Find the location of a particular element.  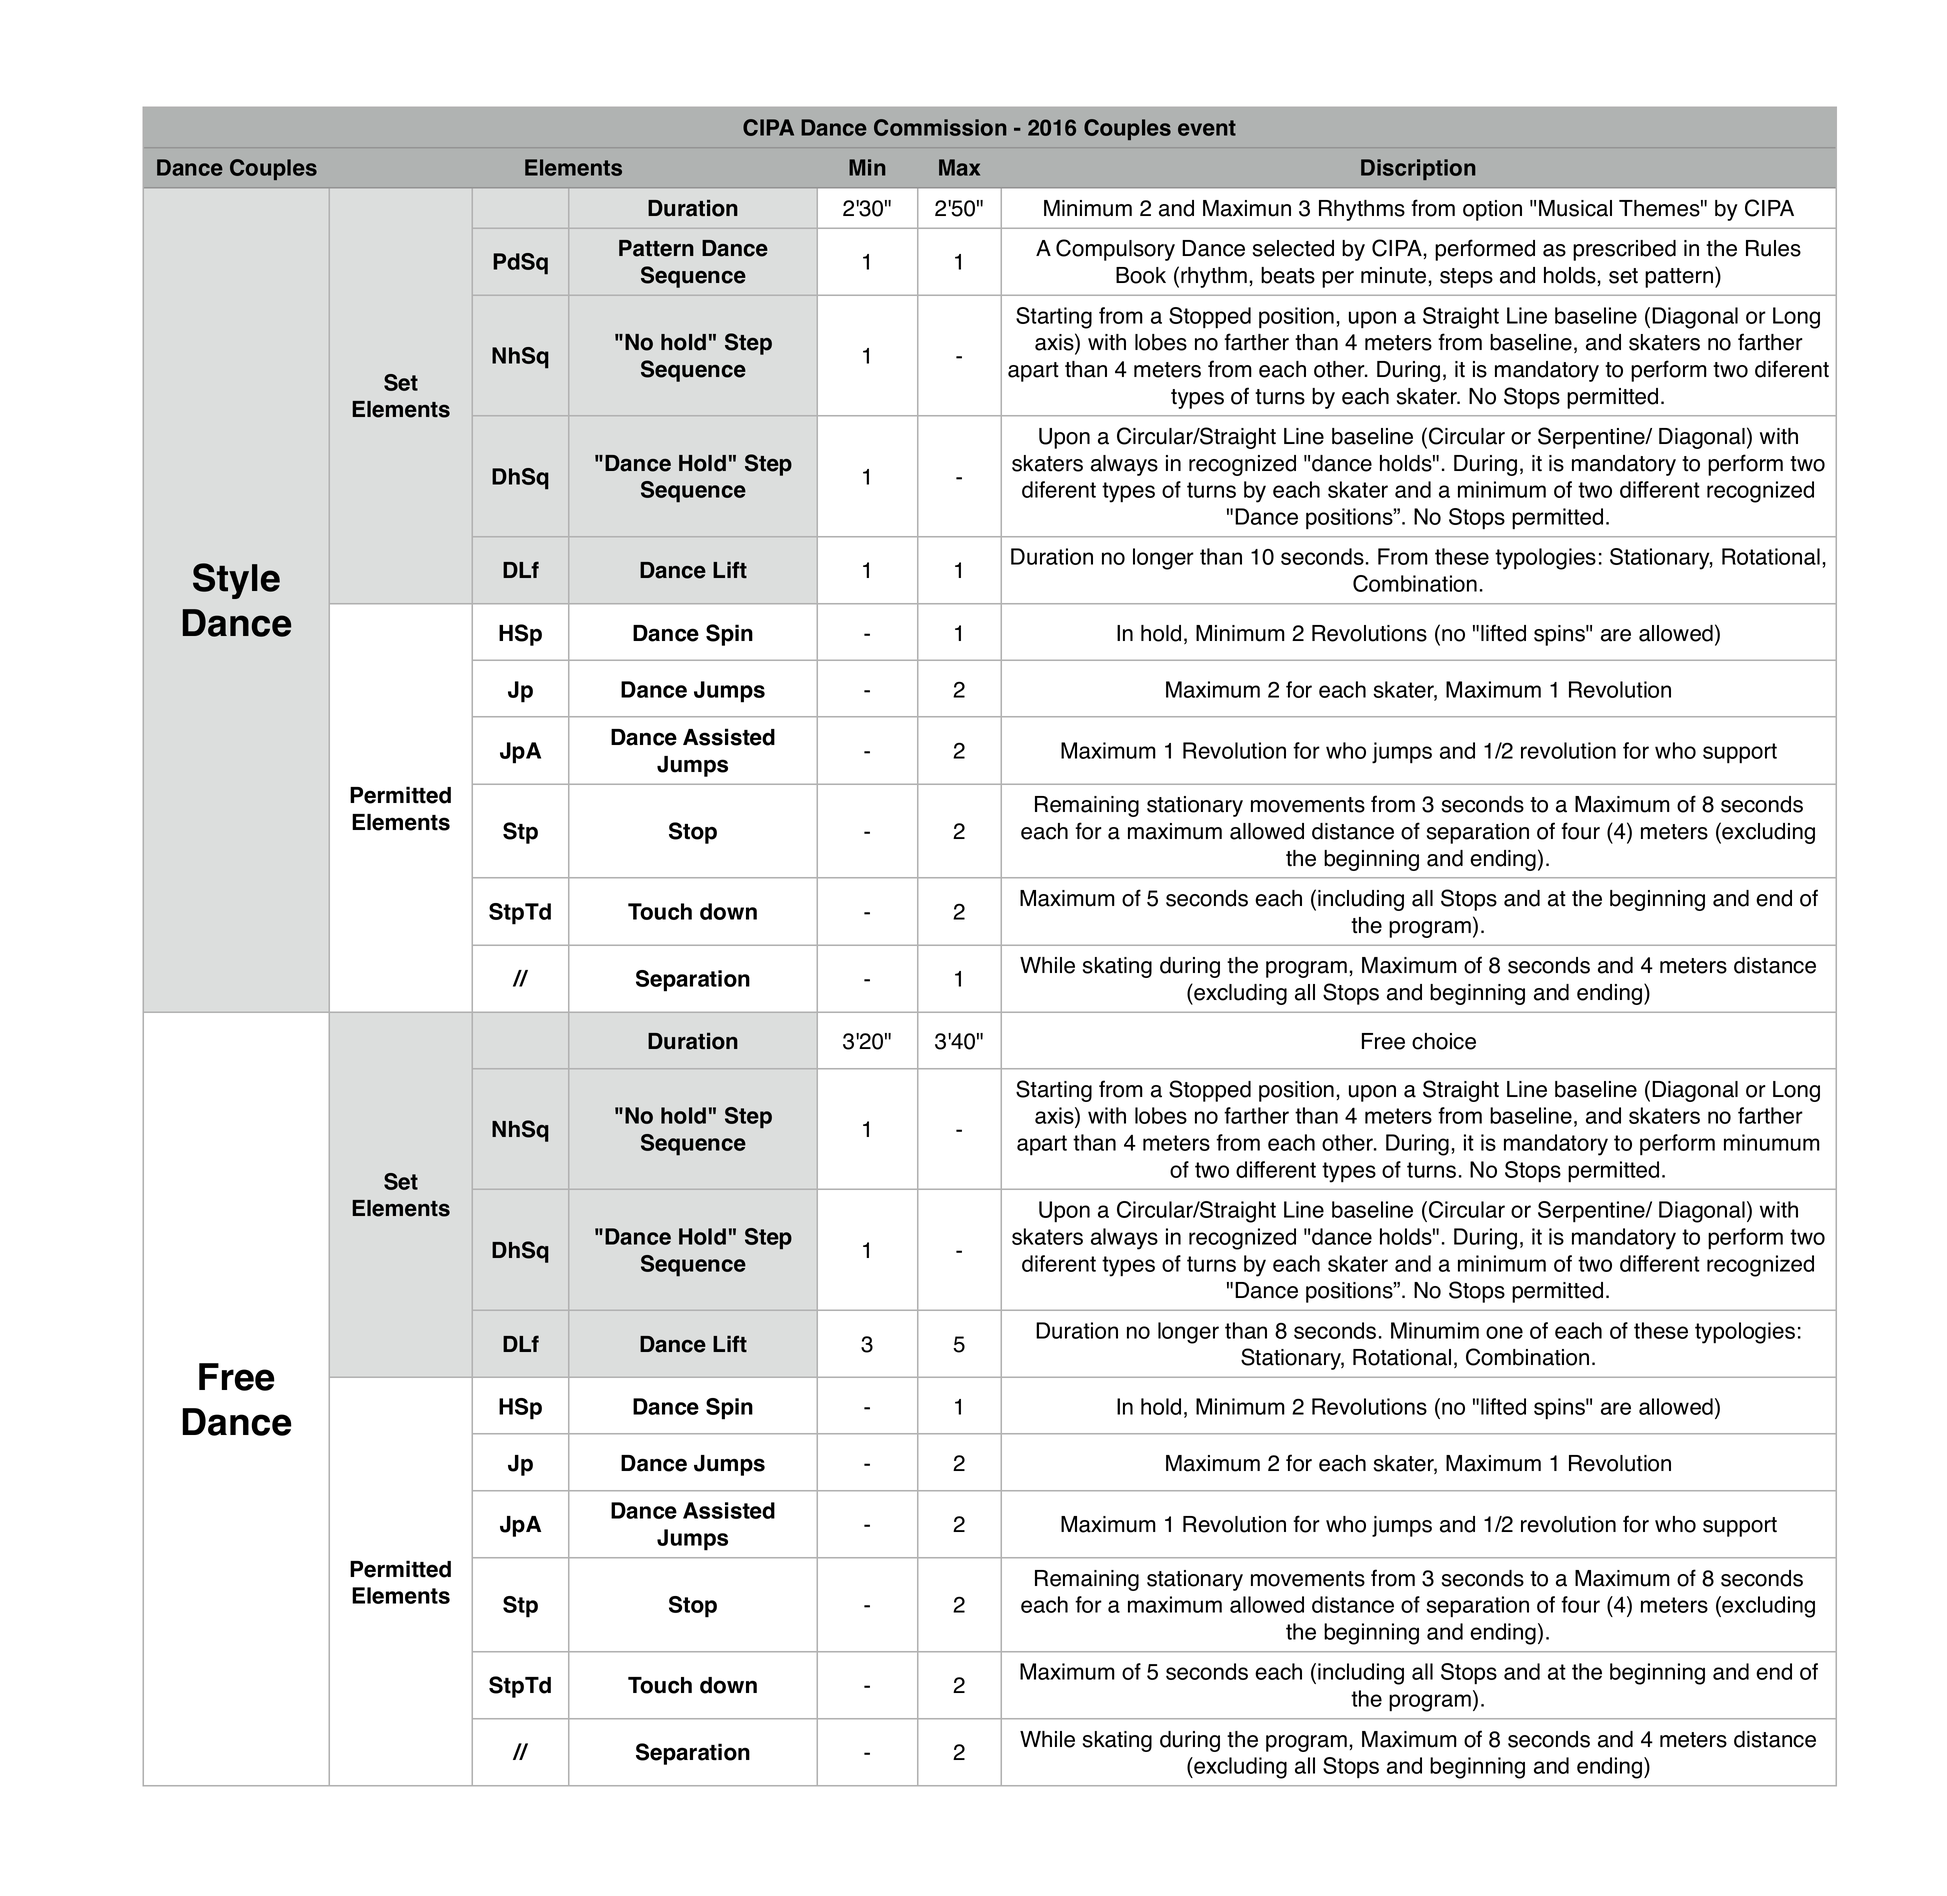

one is located at coordinates (1504, 1332).
